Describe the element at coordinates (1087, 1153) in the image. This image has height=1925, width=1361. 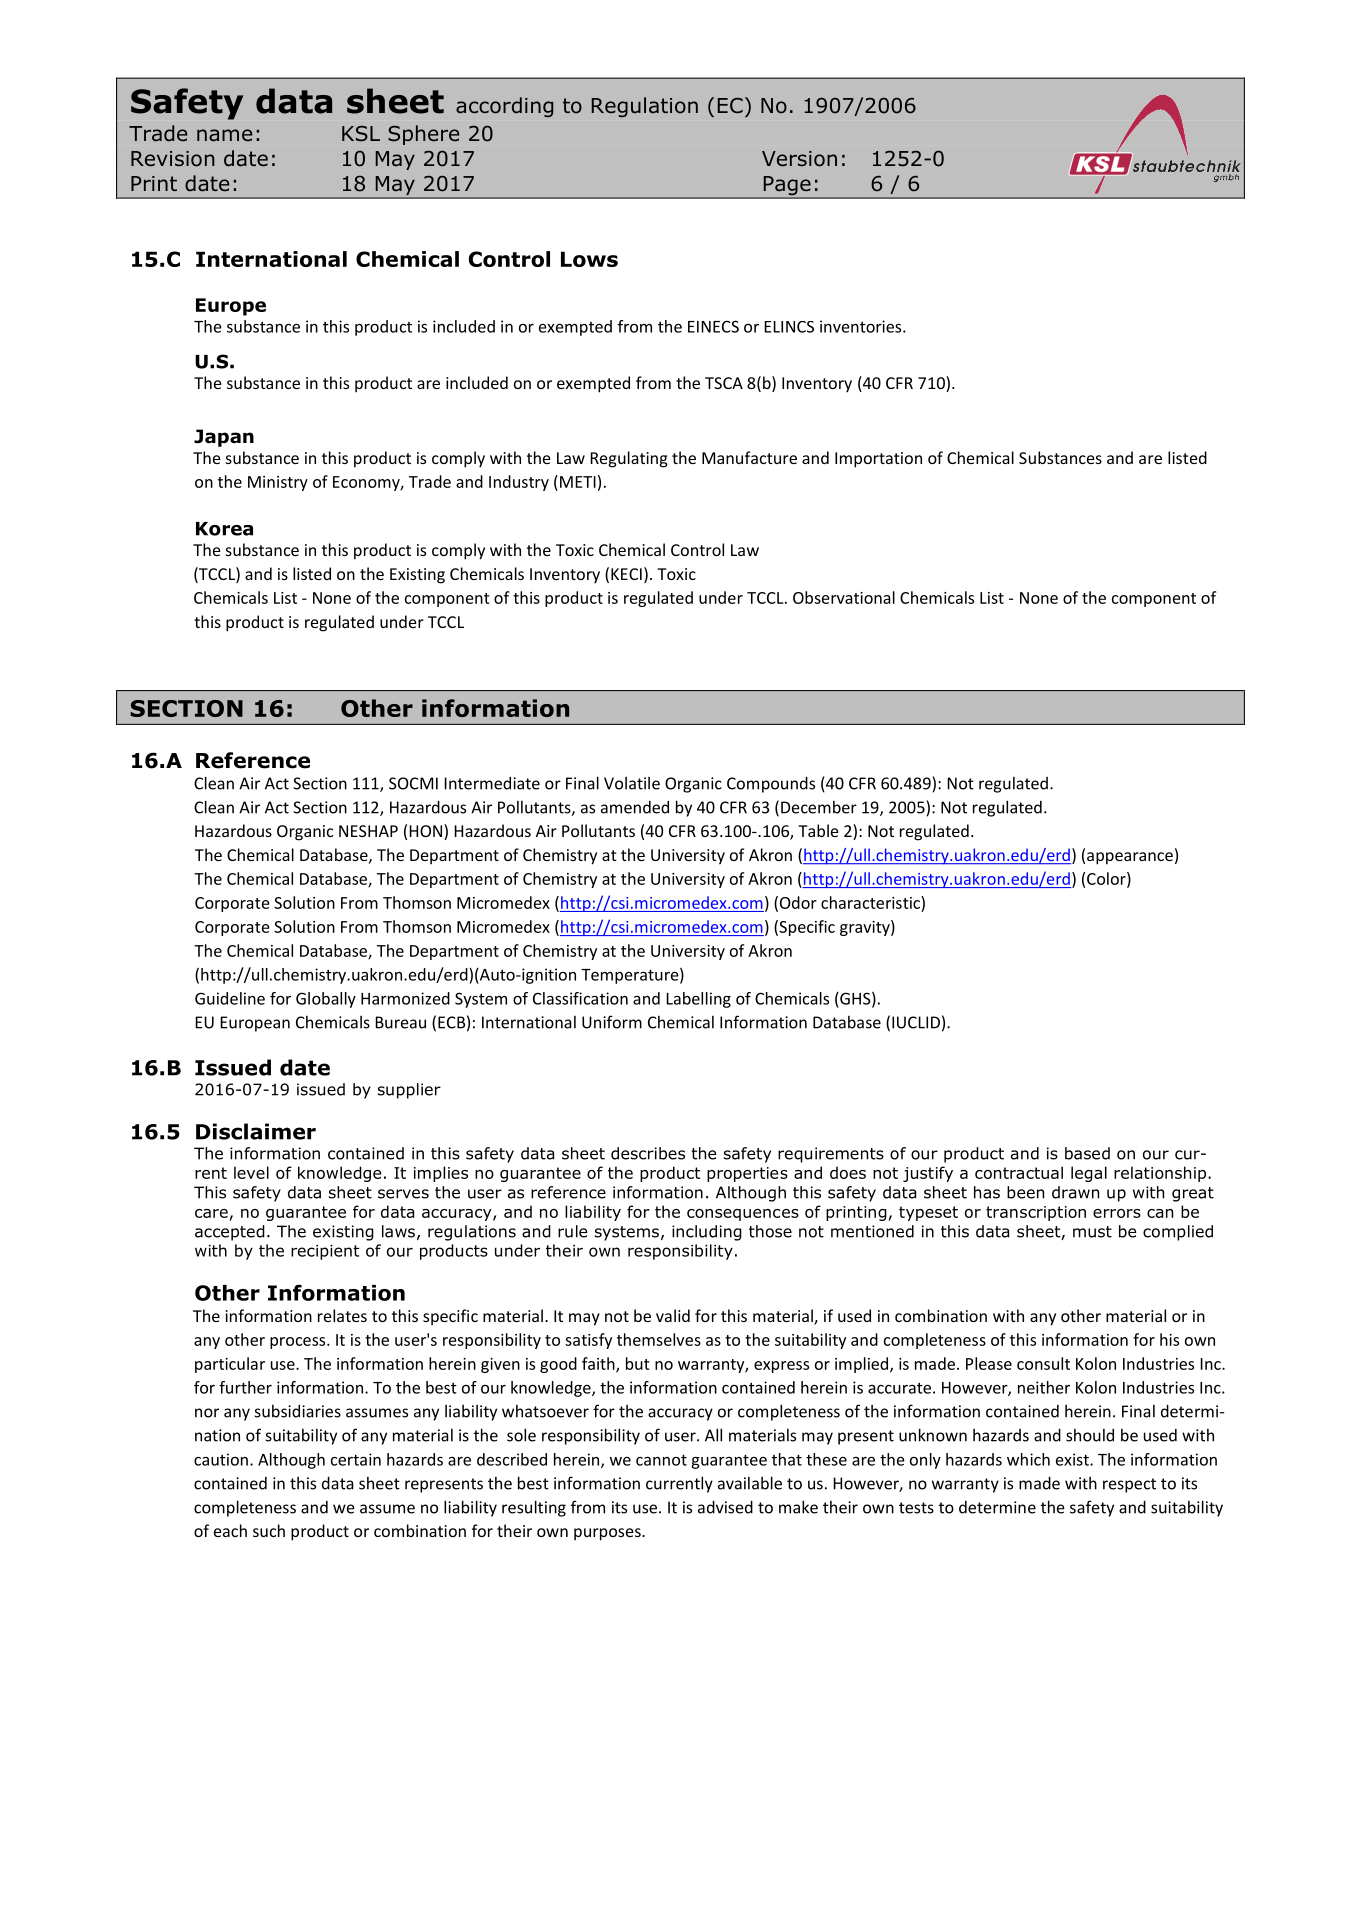
I see `based` at that location.
